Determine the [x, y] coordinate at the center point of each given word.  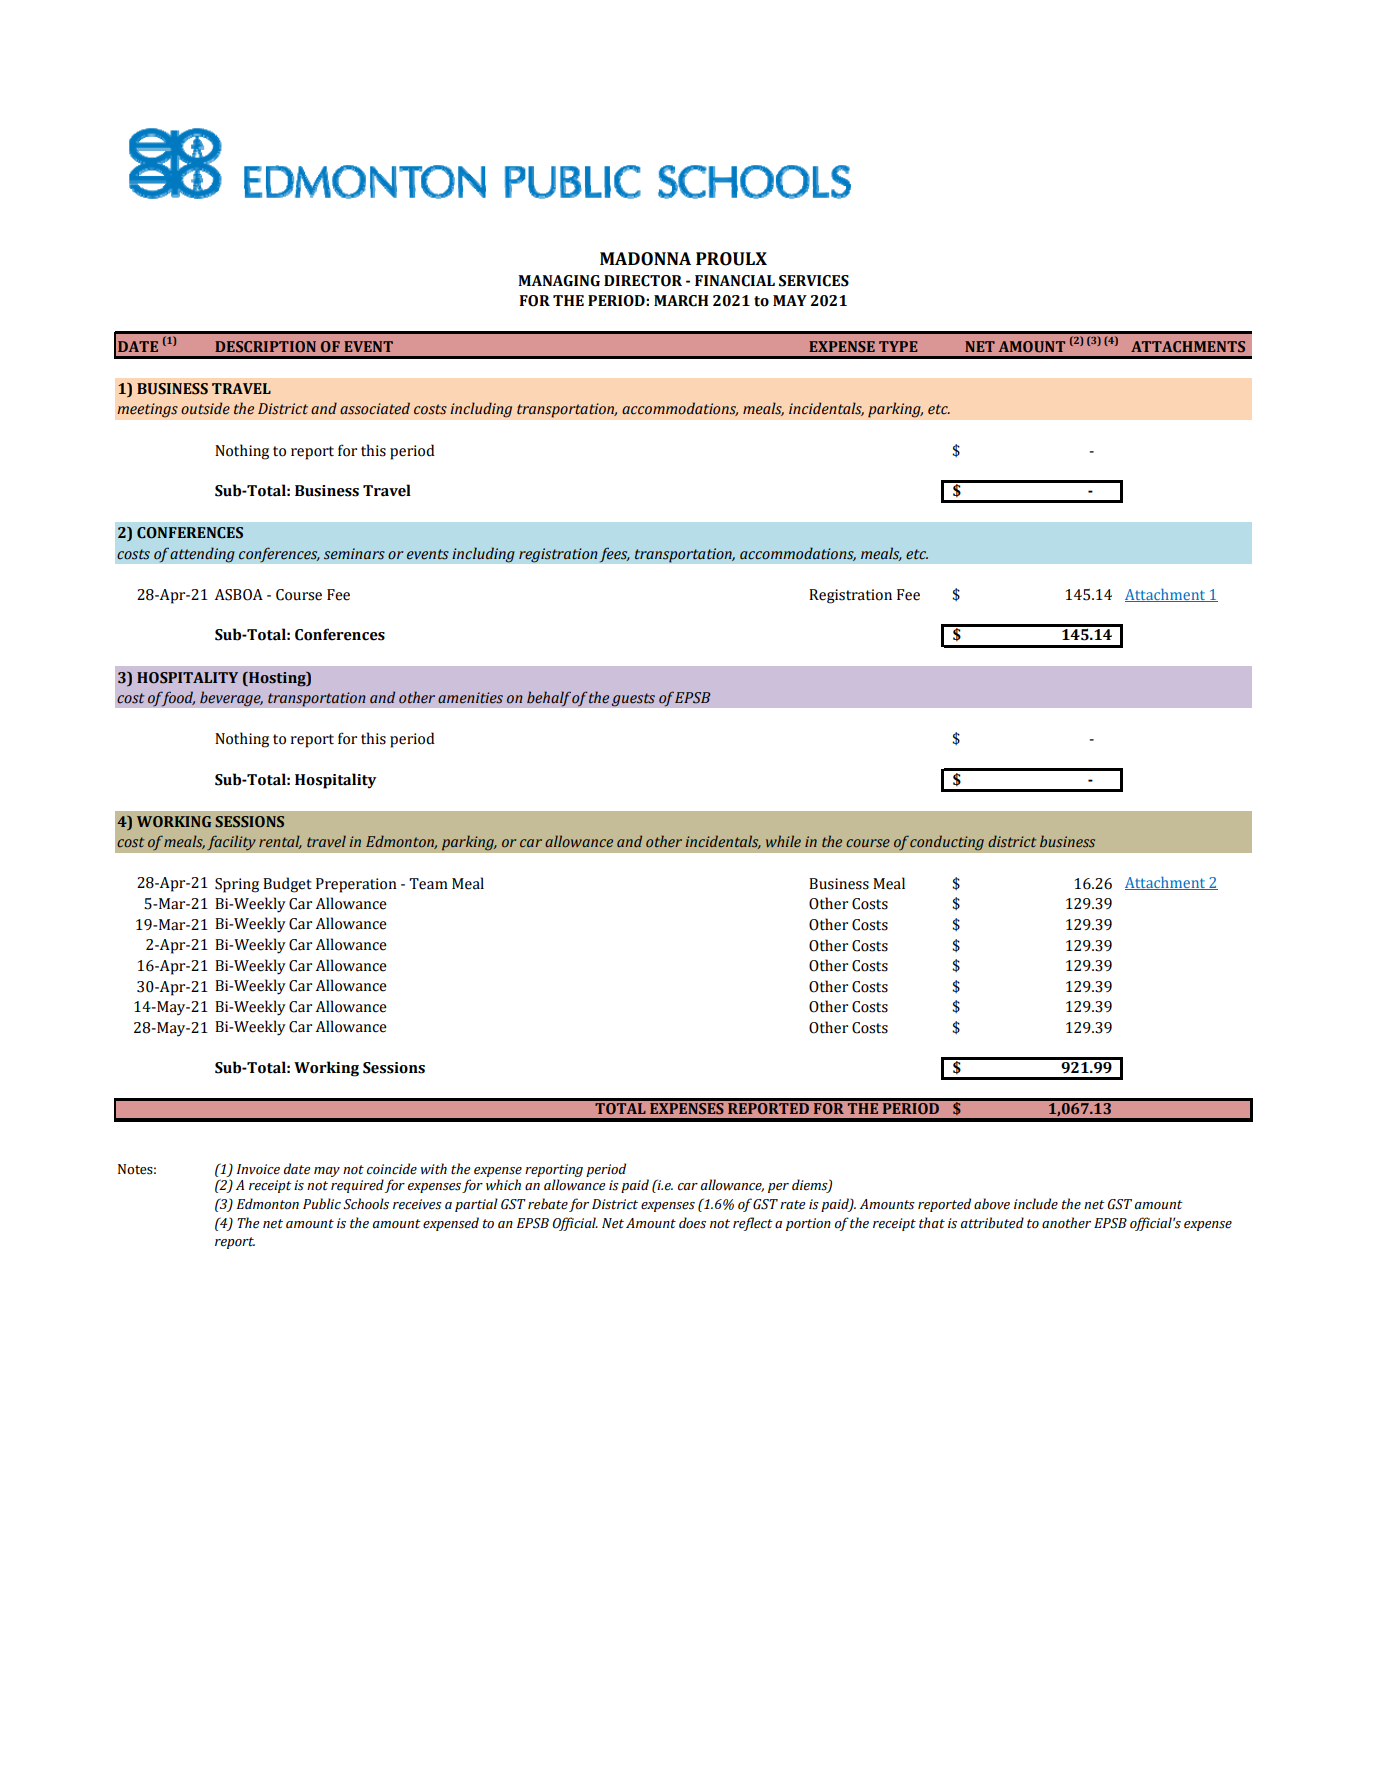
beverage [231, 699]
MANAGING [559, 281]
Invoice [258, 1169]
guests [633, 700]
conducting [947, 843]
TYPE [898, 346]
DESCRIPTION [265, 346]
